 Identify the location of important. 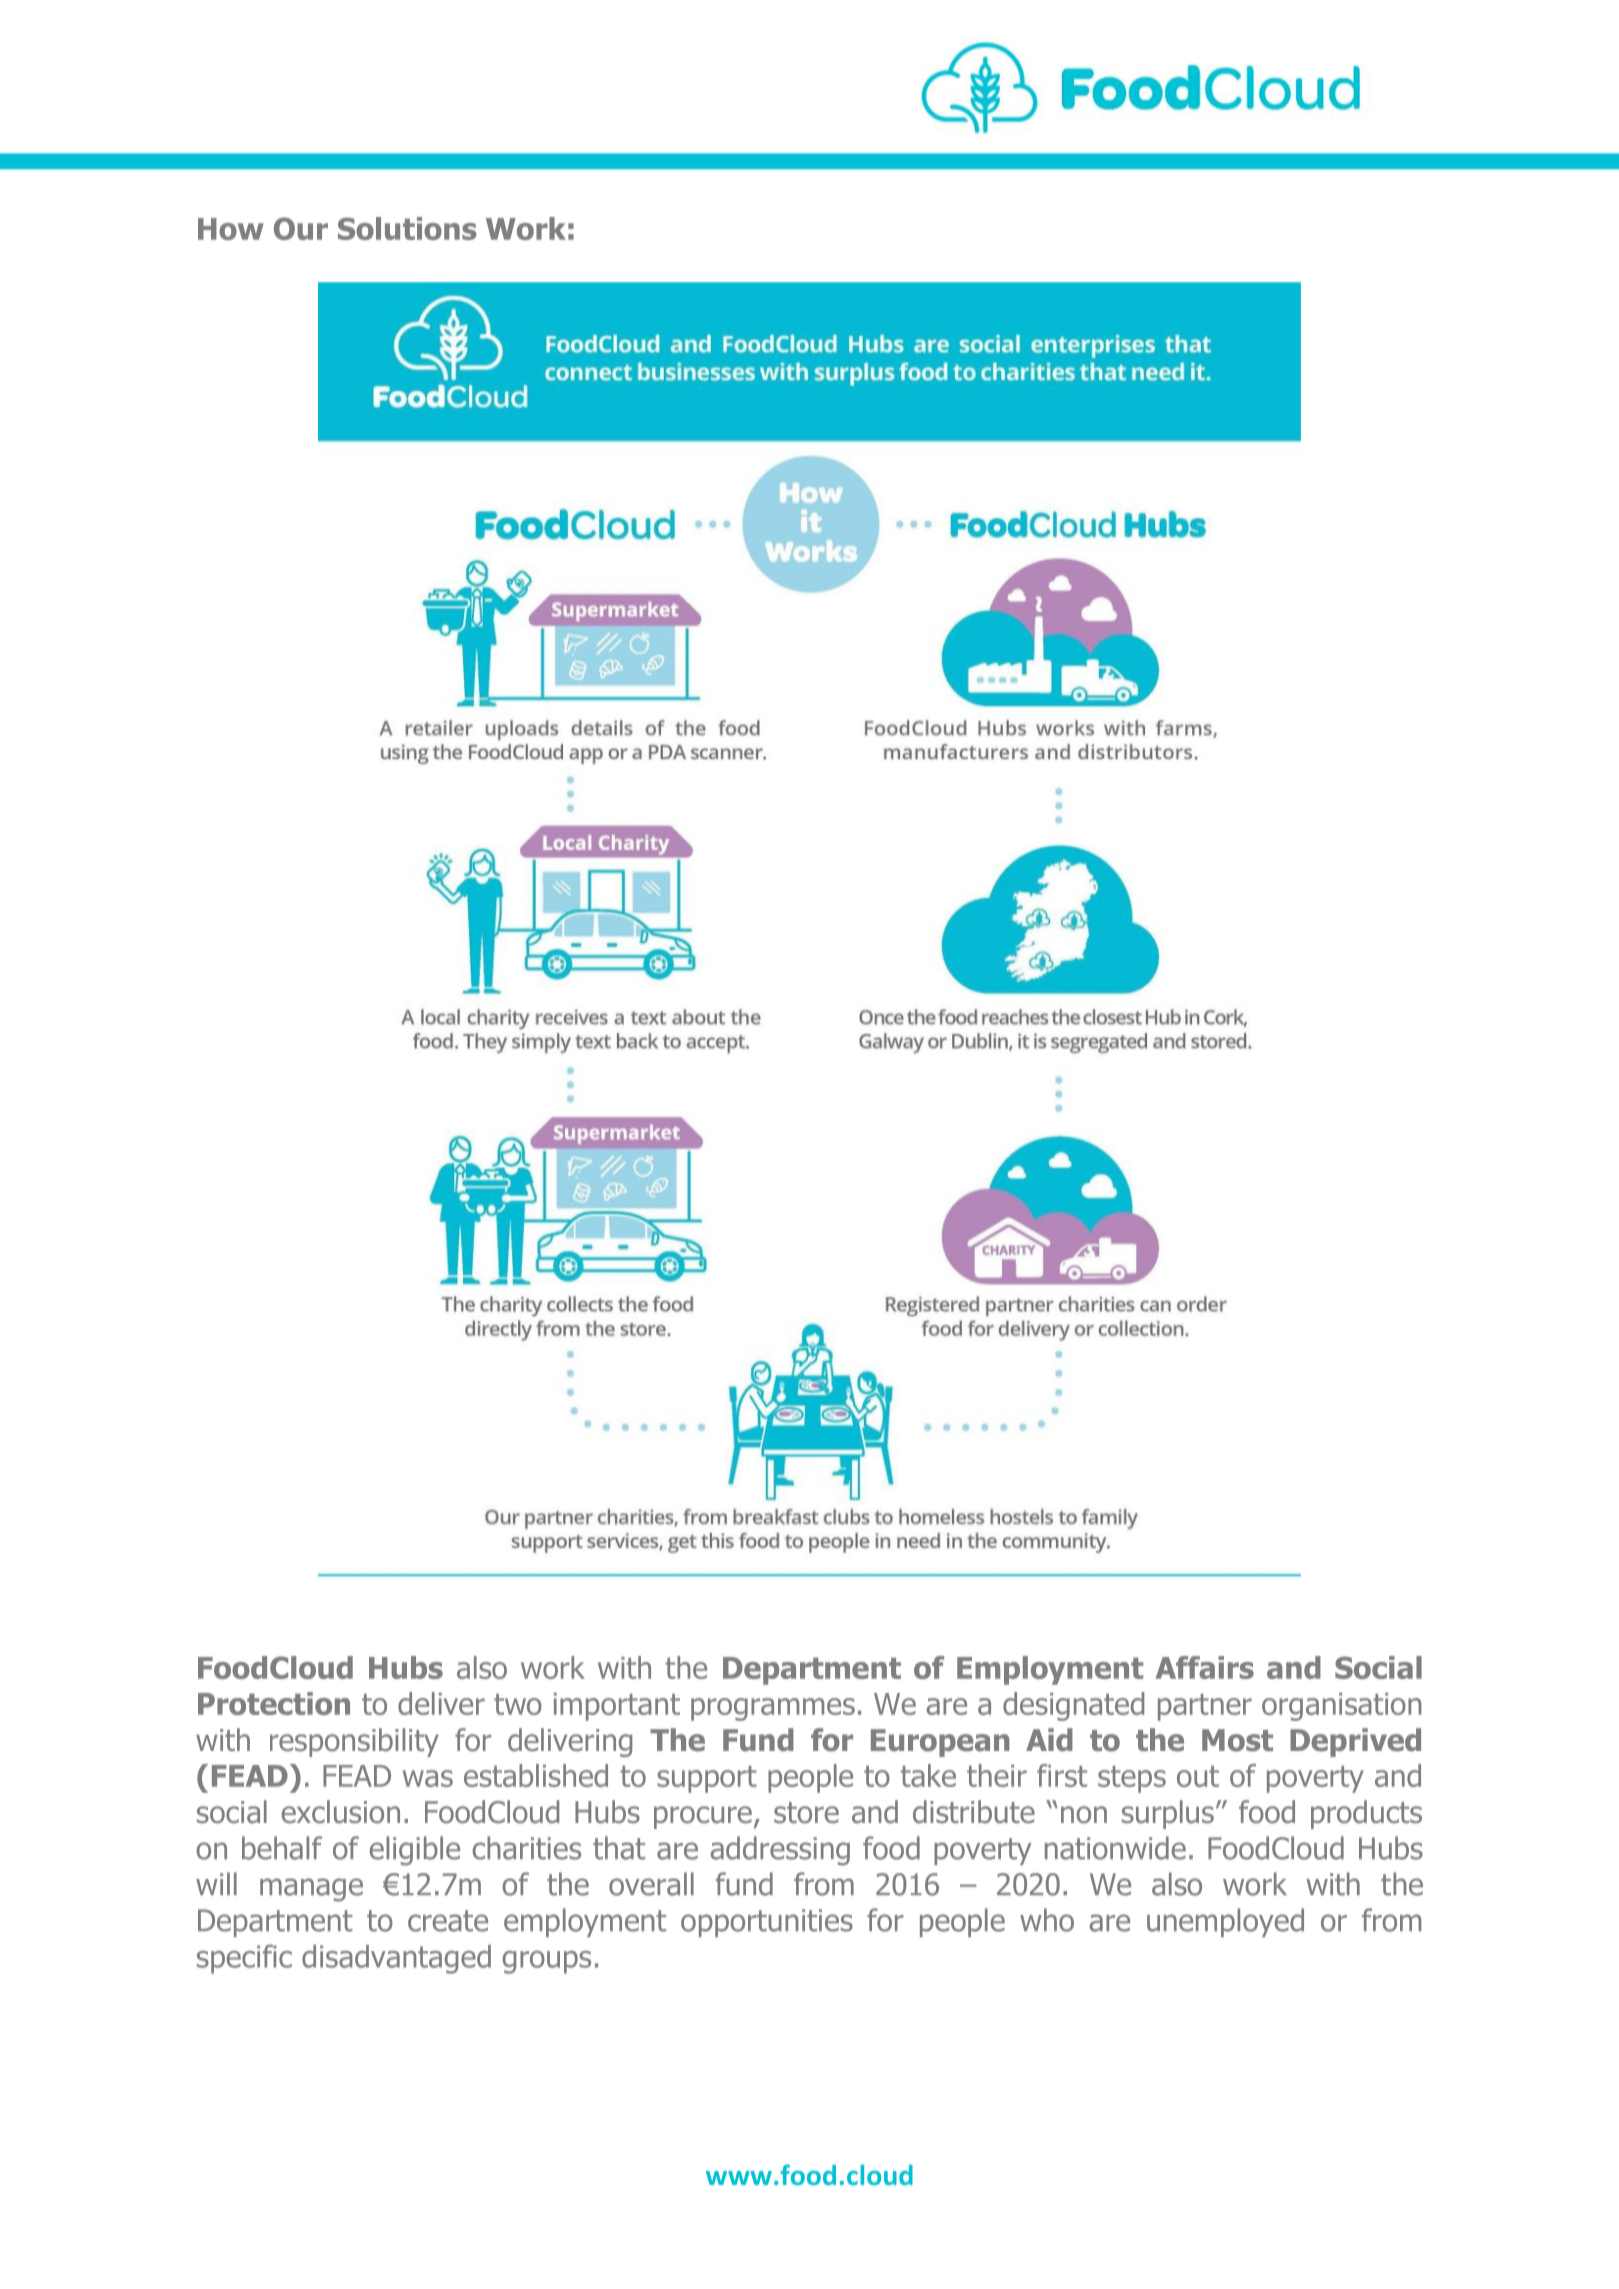
(616, 1707).
